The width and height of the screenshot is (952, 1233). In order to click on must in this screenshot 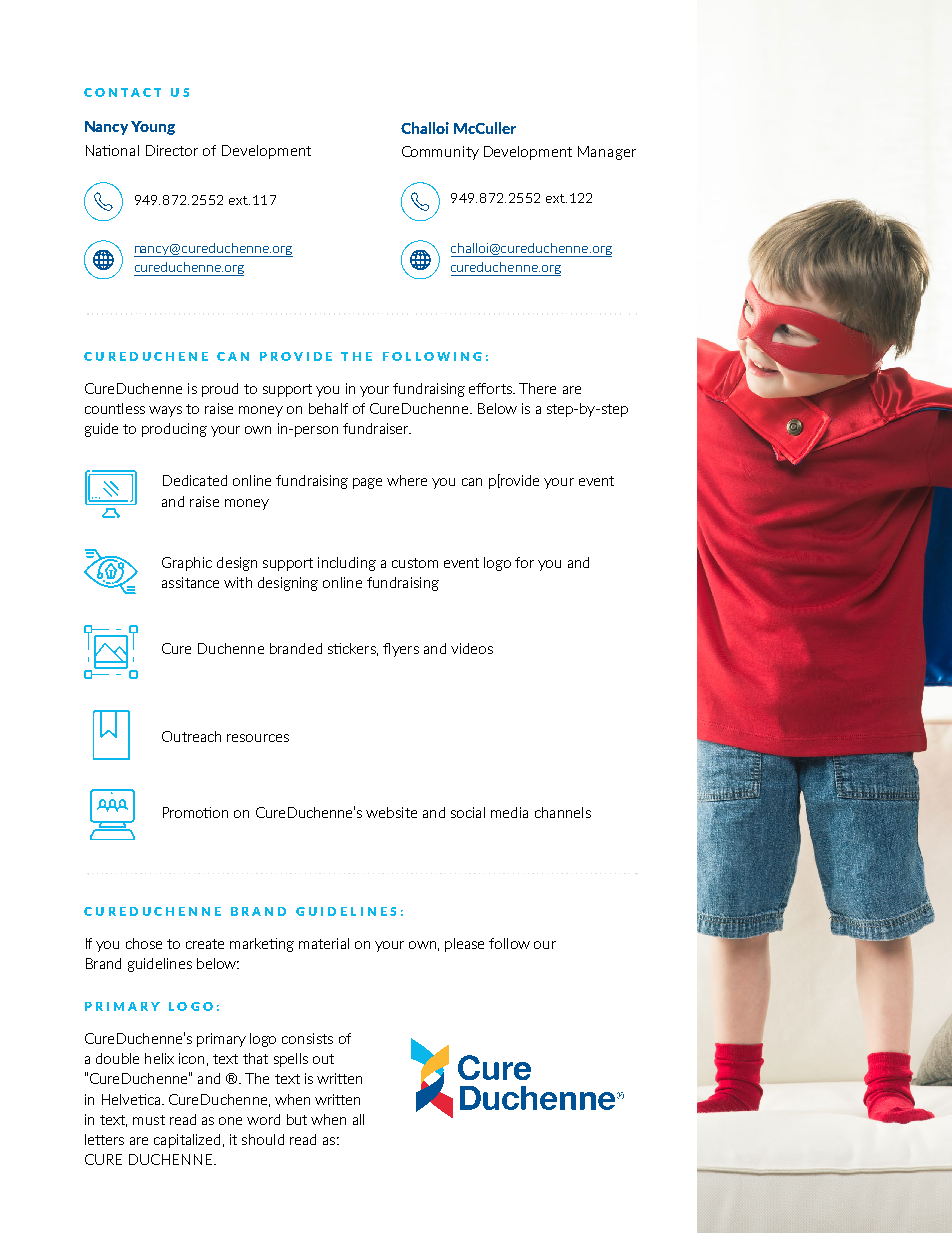, I will do `click(149, 1120)`.
